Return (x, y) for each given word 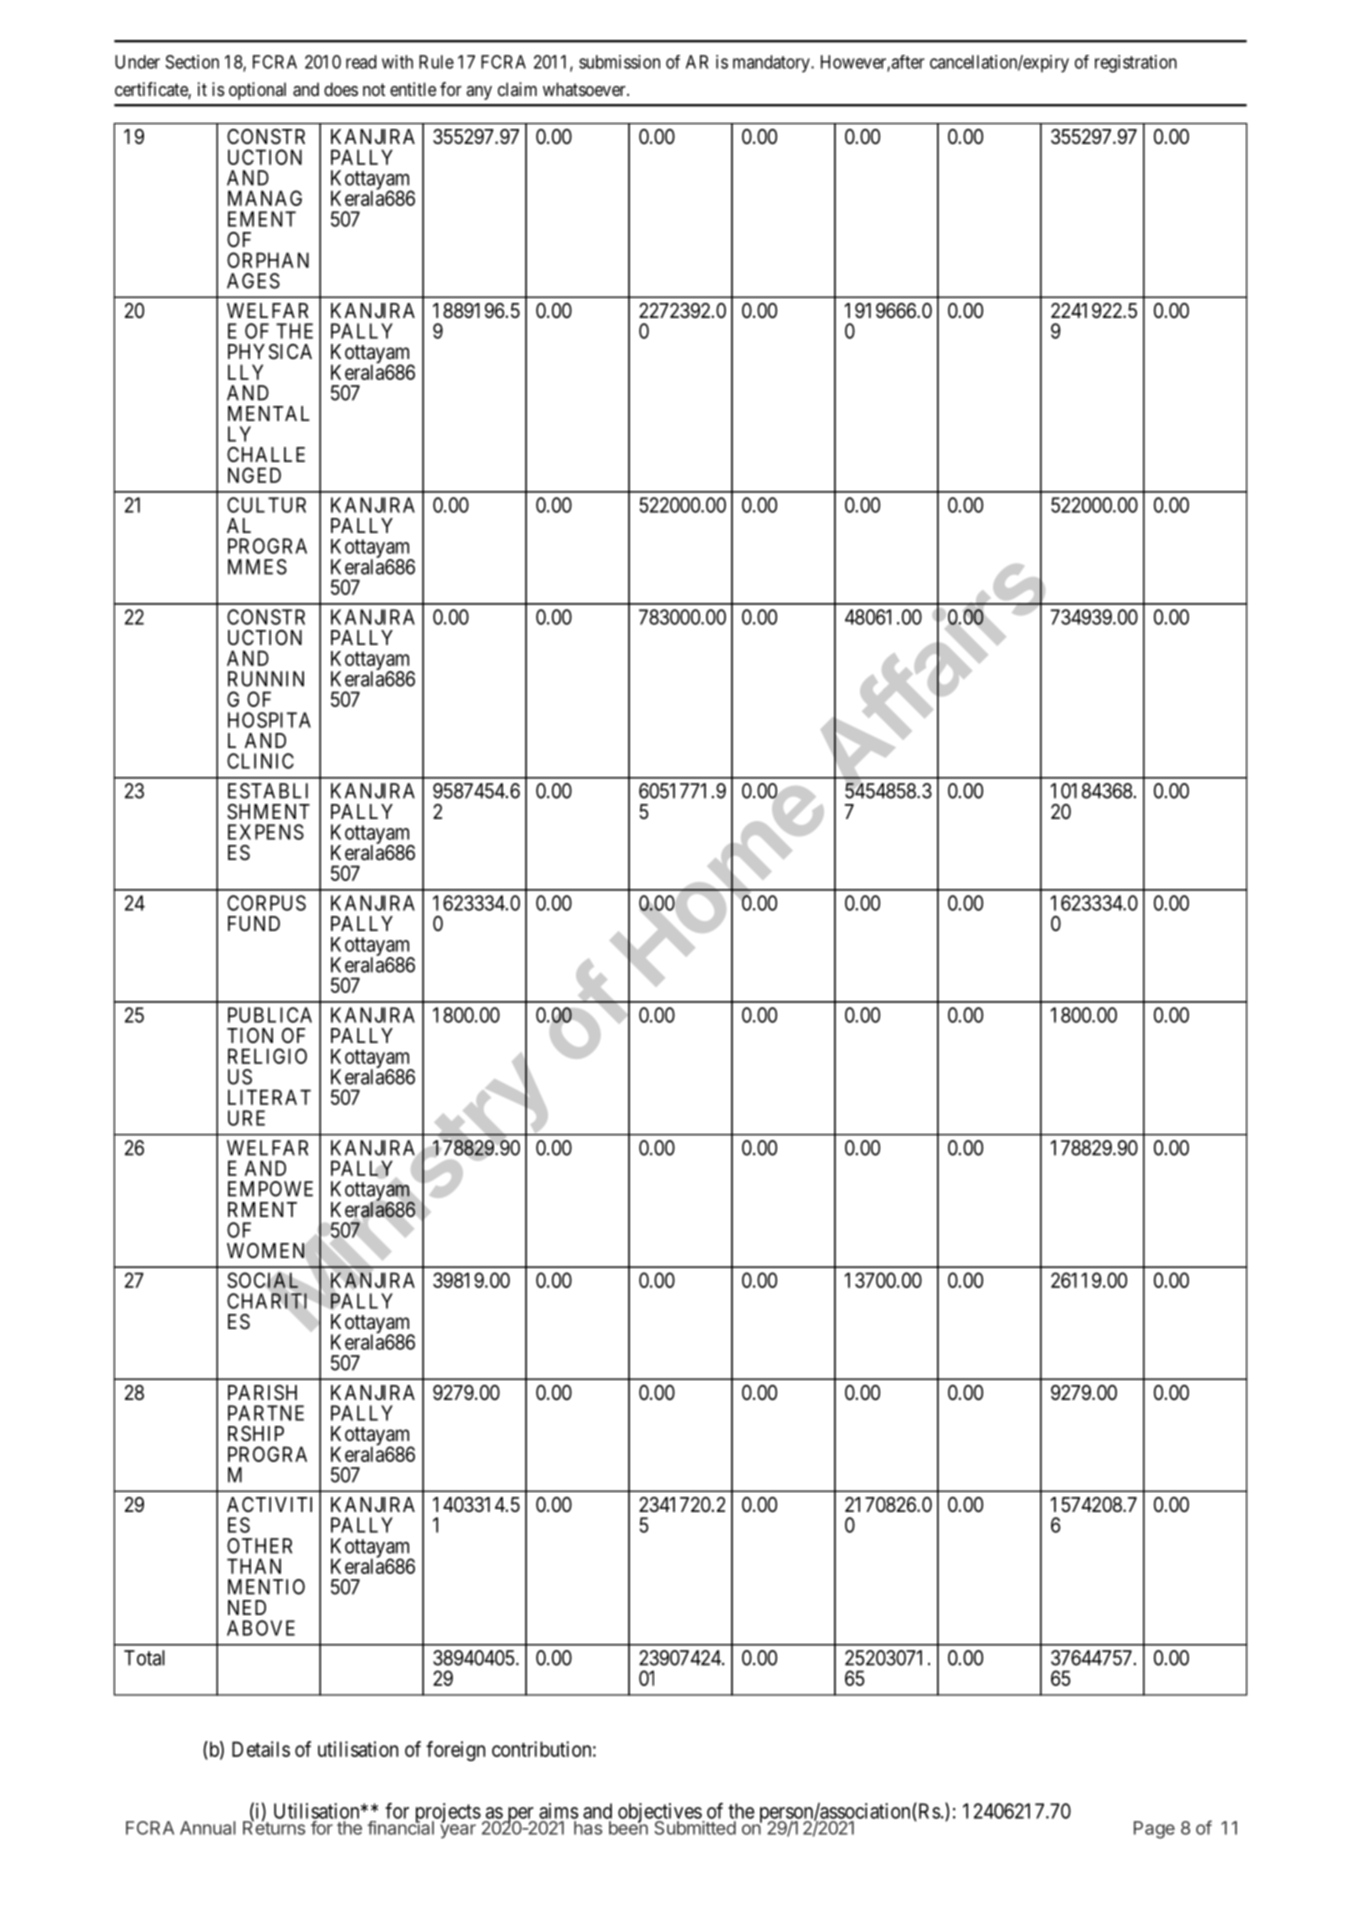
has (588, 1828)
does (341, 89)
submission (619, 62)
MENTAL (269, 413)
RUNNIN (266, 679)
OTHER (259, 1546)
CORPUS (266, 903)
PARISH (262, 1393)
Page (1154, 1830)
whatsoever (585, 89)
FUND (254, 923)
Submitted (695, 1828)
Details (261, 1749)
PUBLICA (270, 1015)
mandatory (772, 64)
